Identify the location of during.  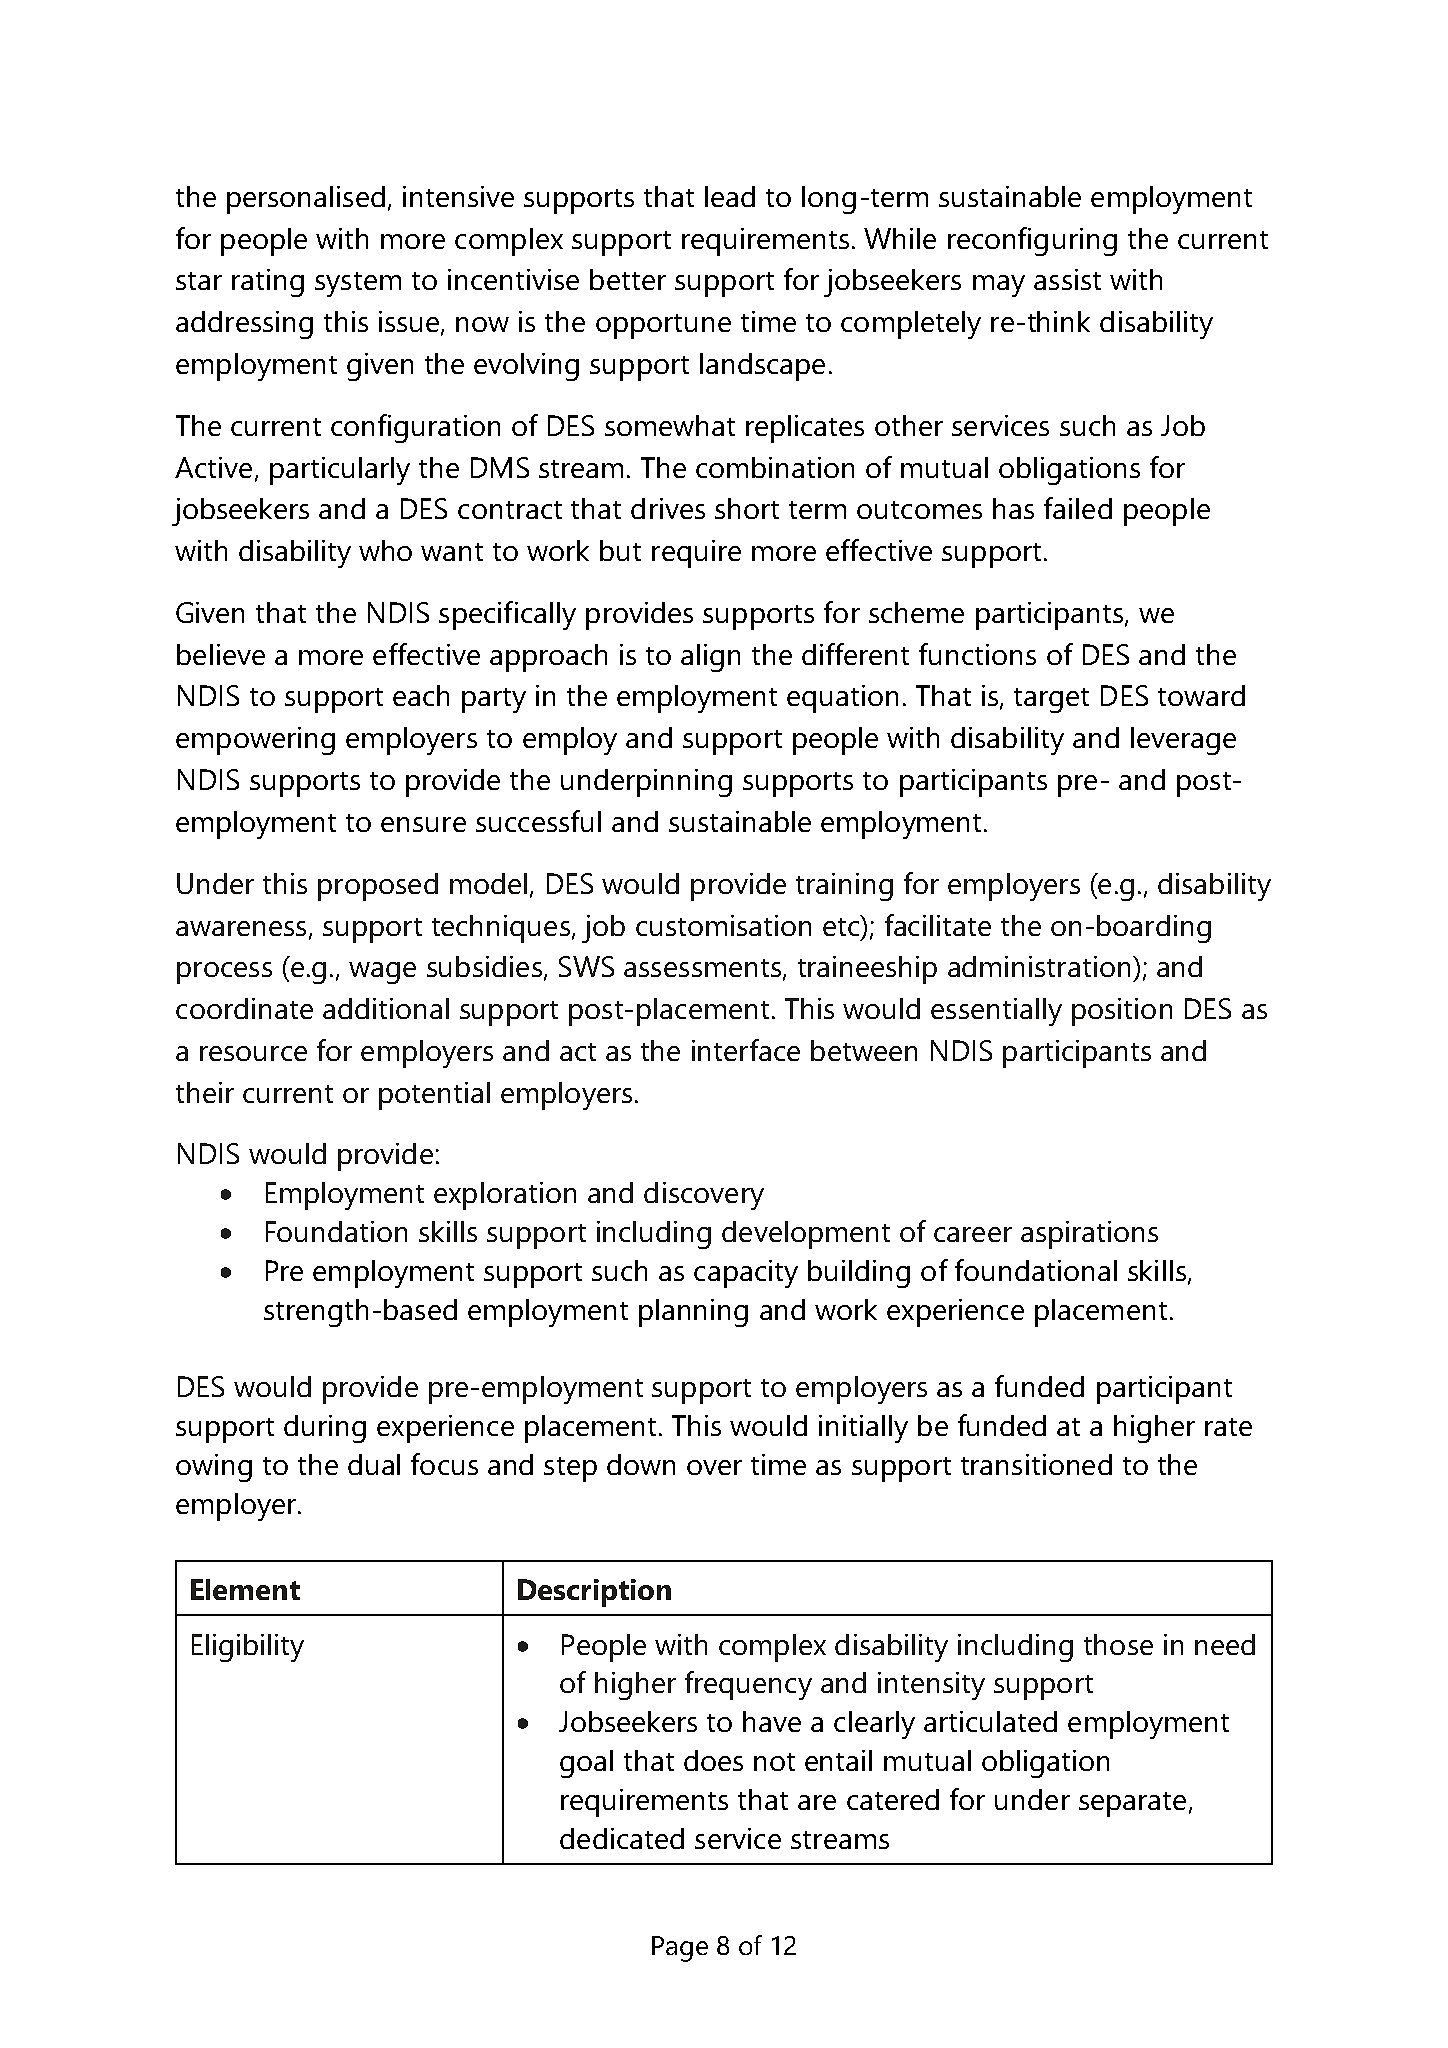
(325, 1429).
